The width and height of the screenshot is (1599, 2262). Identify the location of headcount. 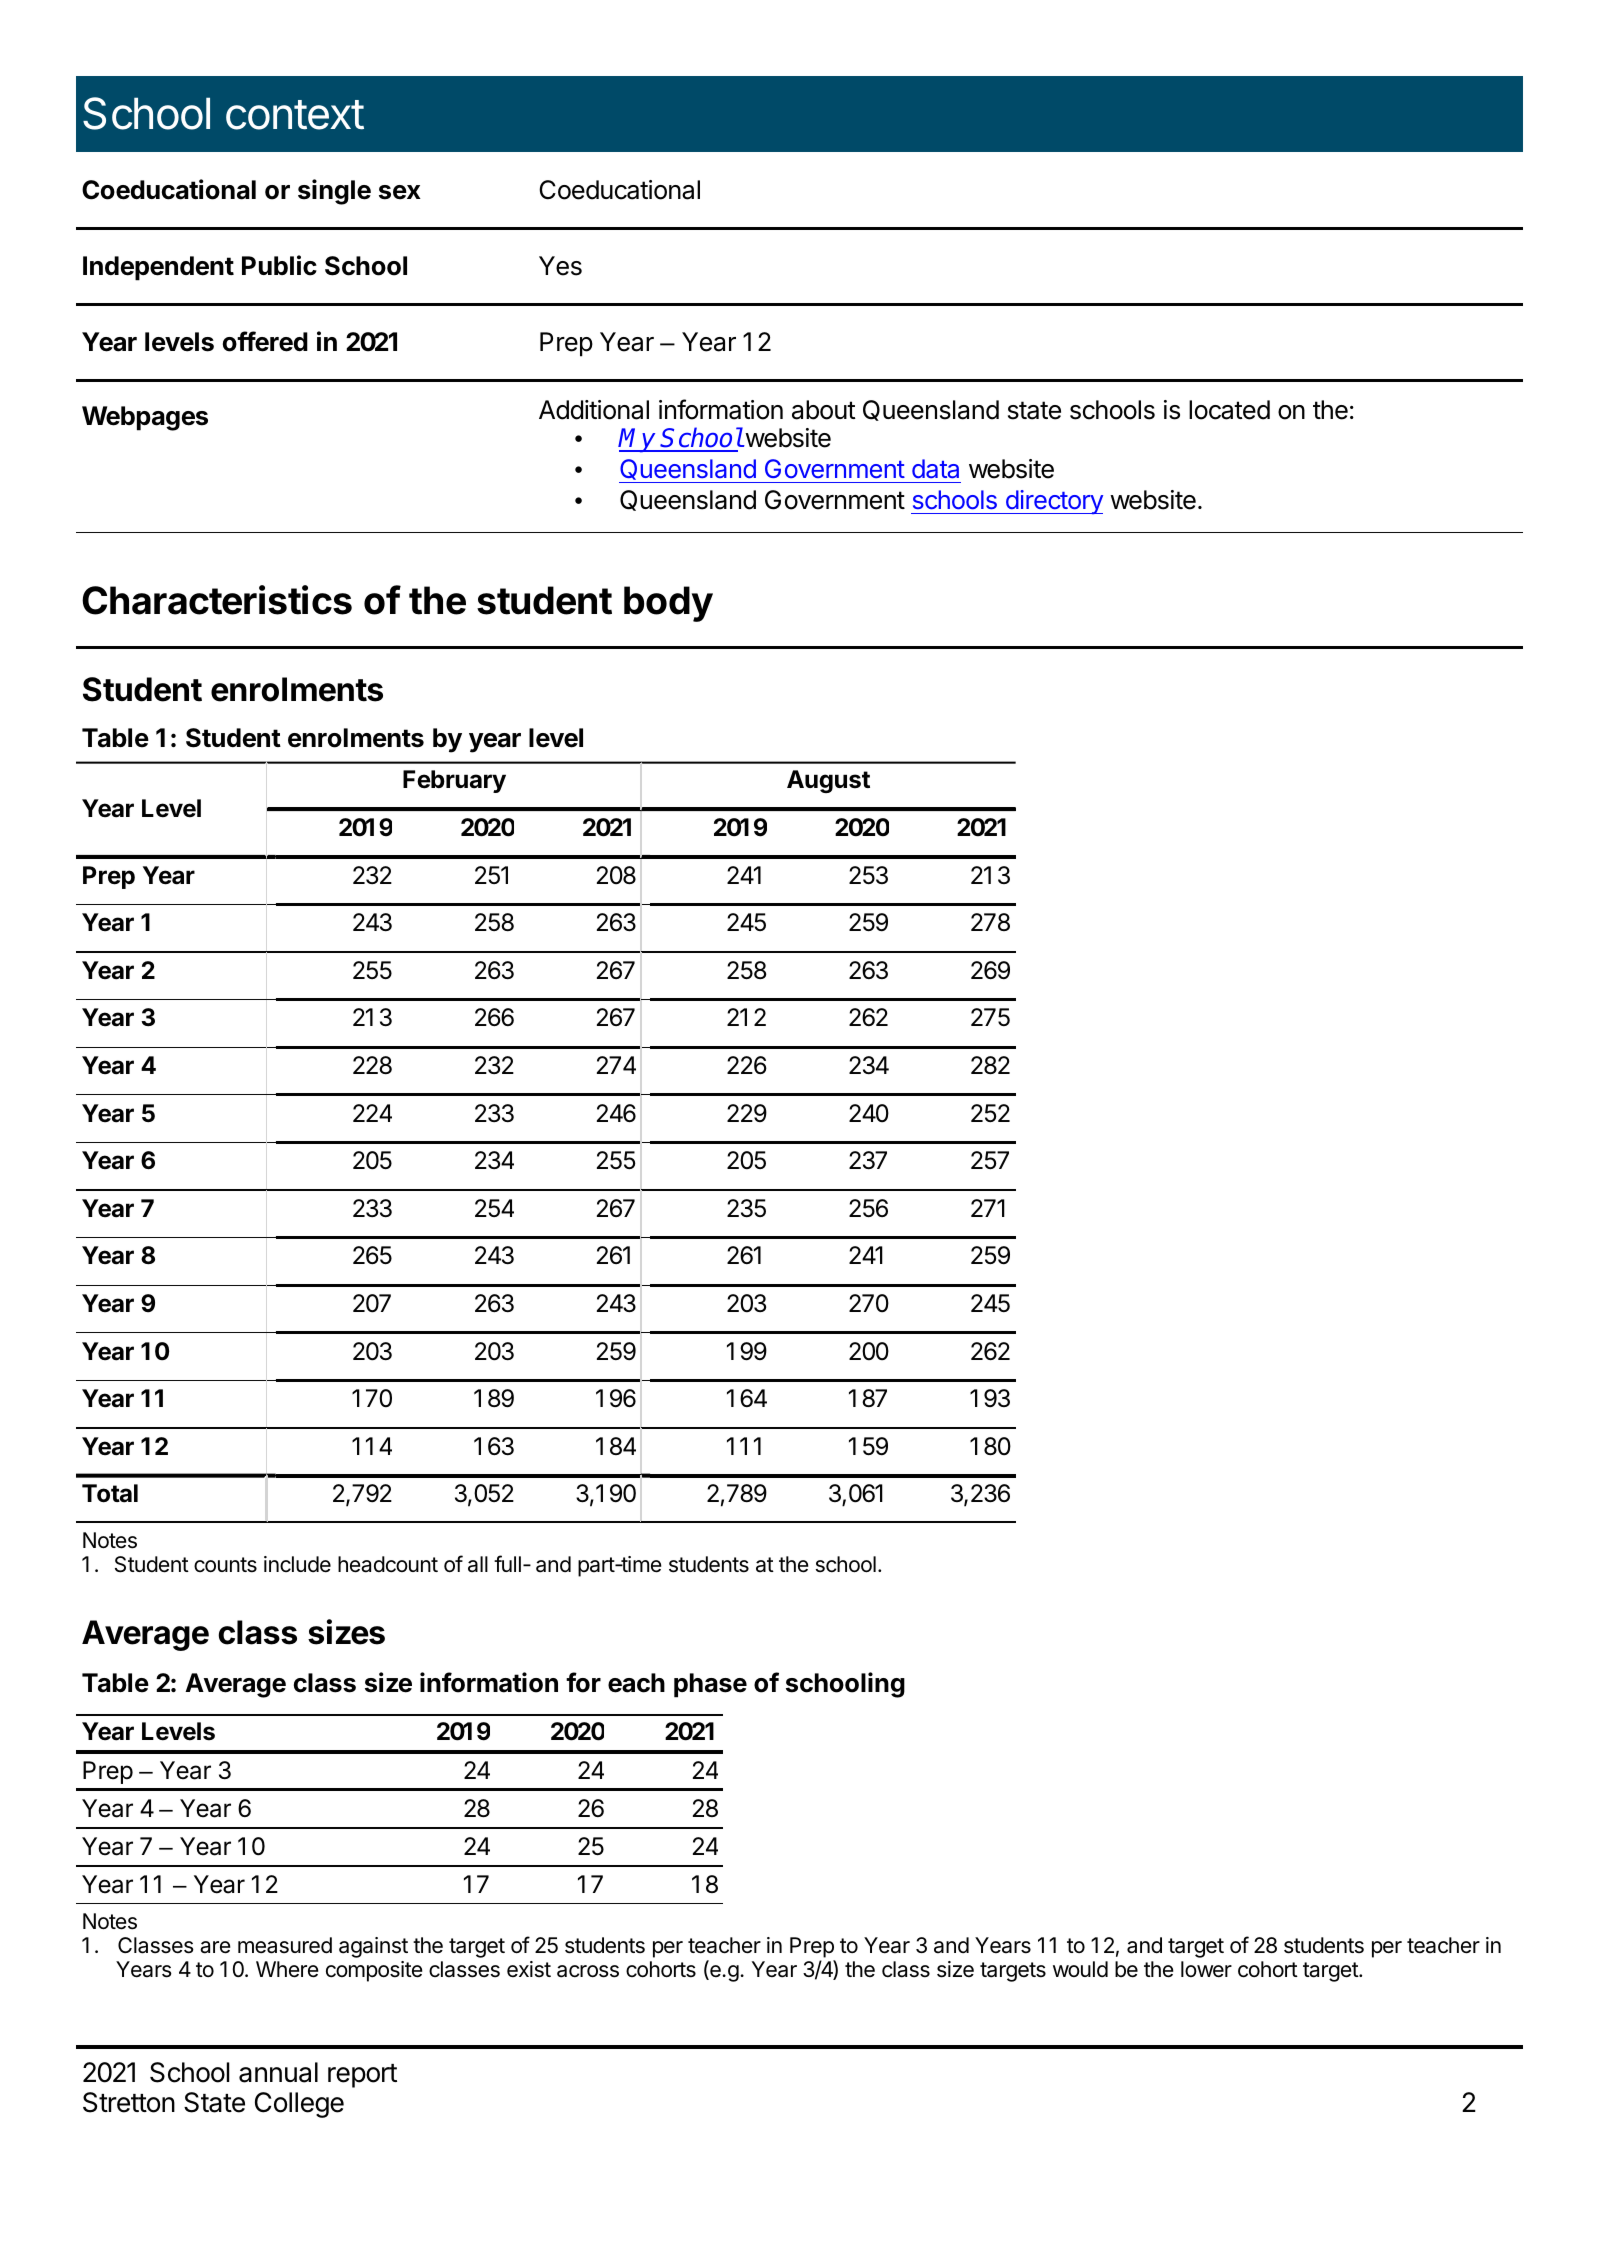
(388, 1564).
